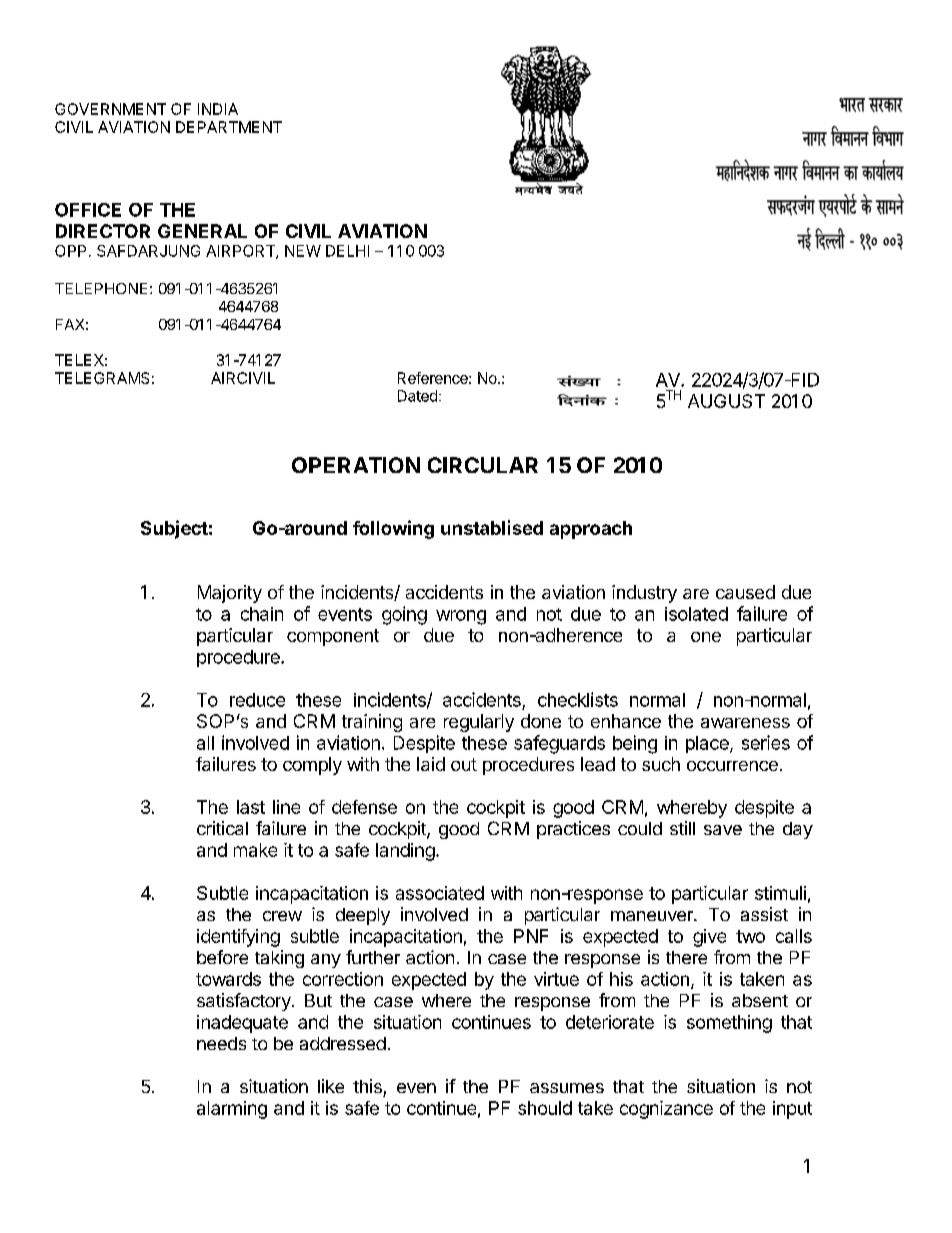 The image size is (952, 1233). What do you see at coordinates (483, 465) in the screenshot?
I see `CIRCULAR` at bounding box center [483, 465].
